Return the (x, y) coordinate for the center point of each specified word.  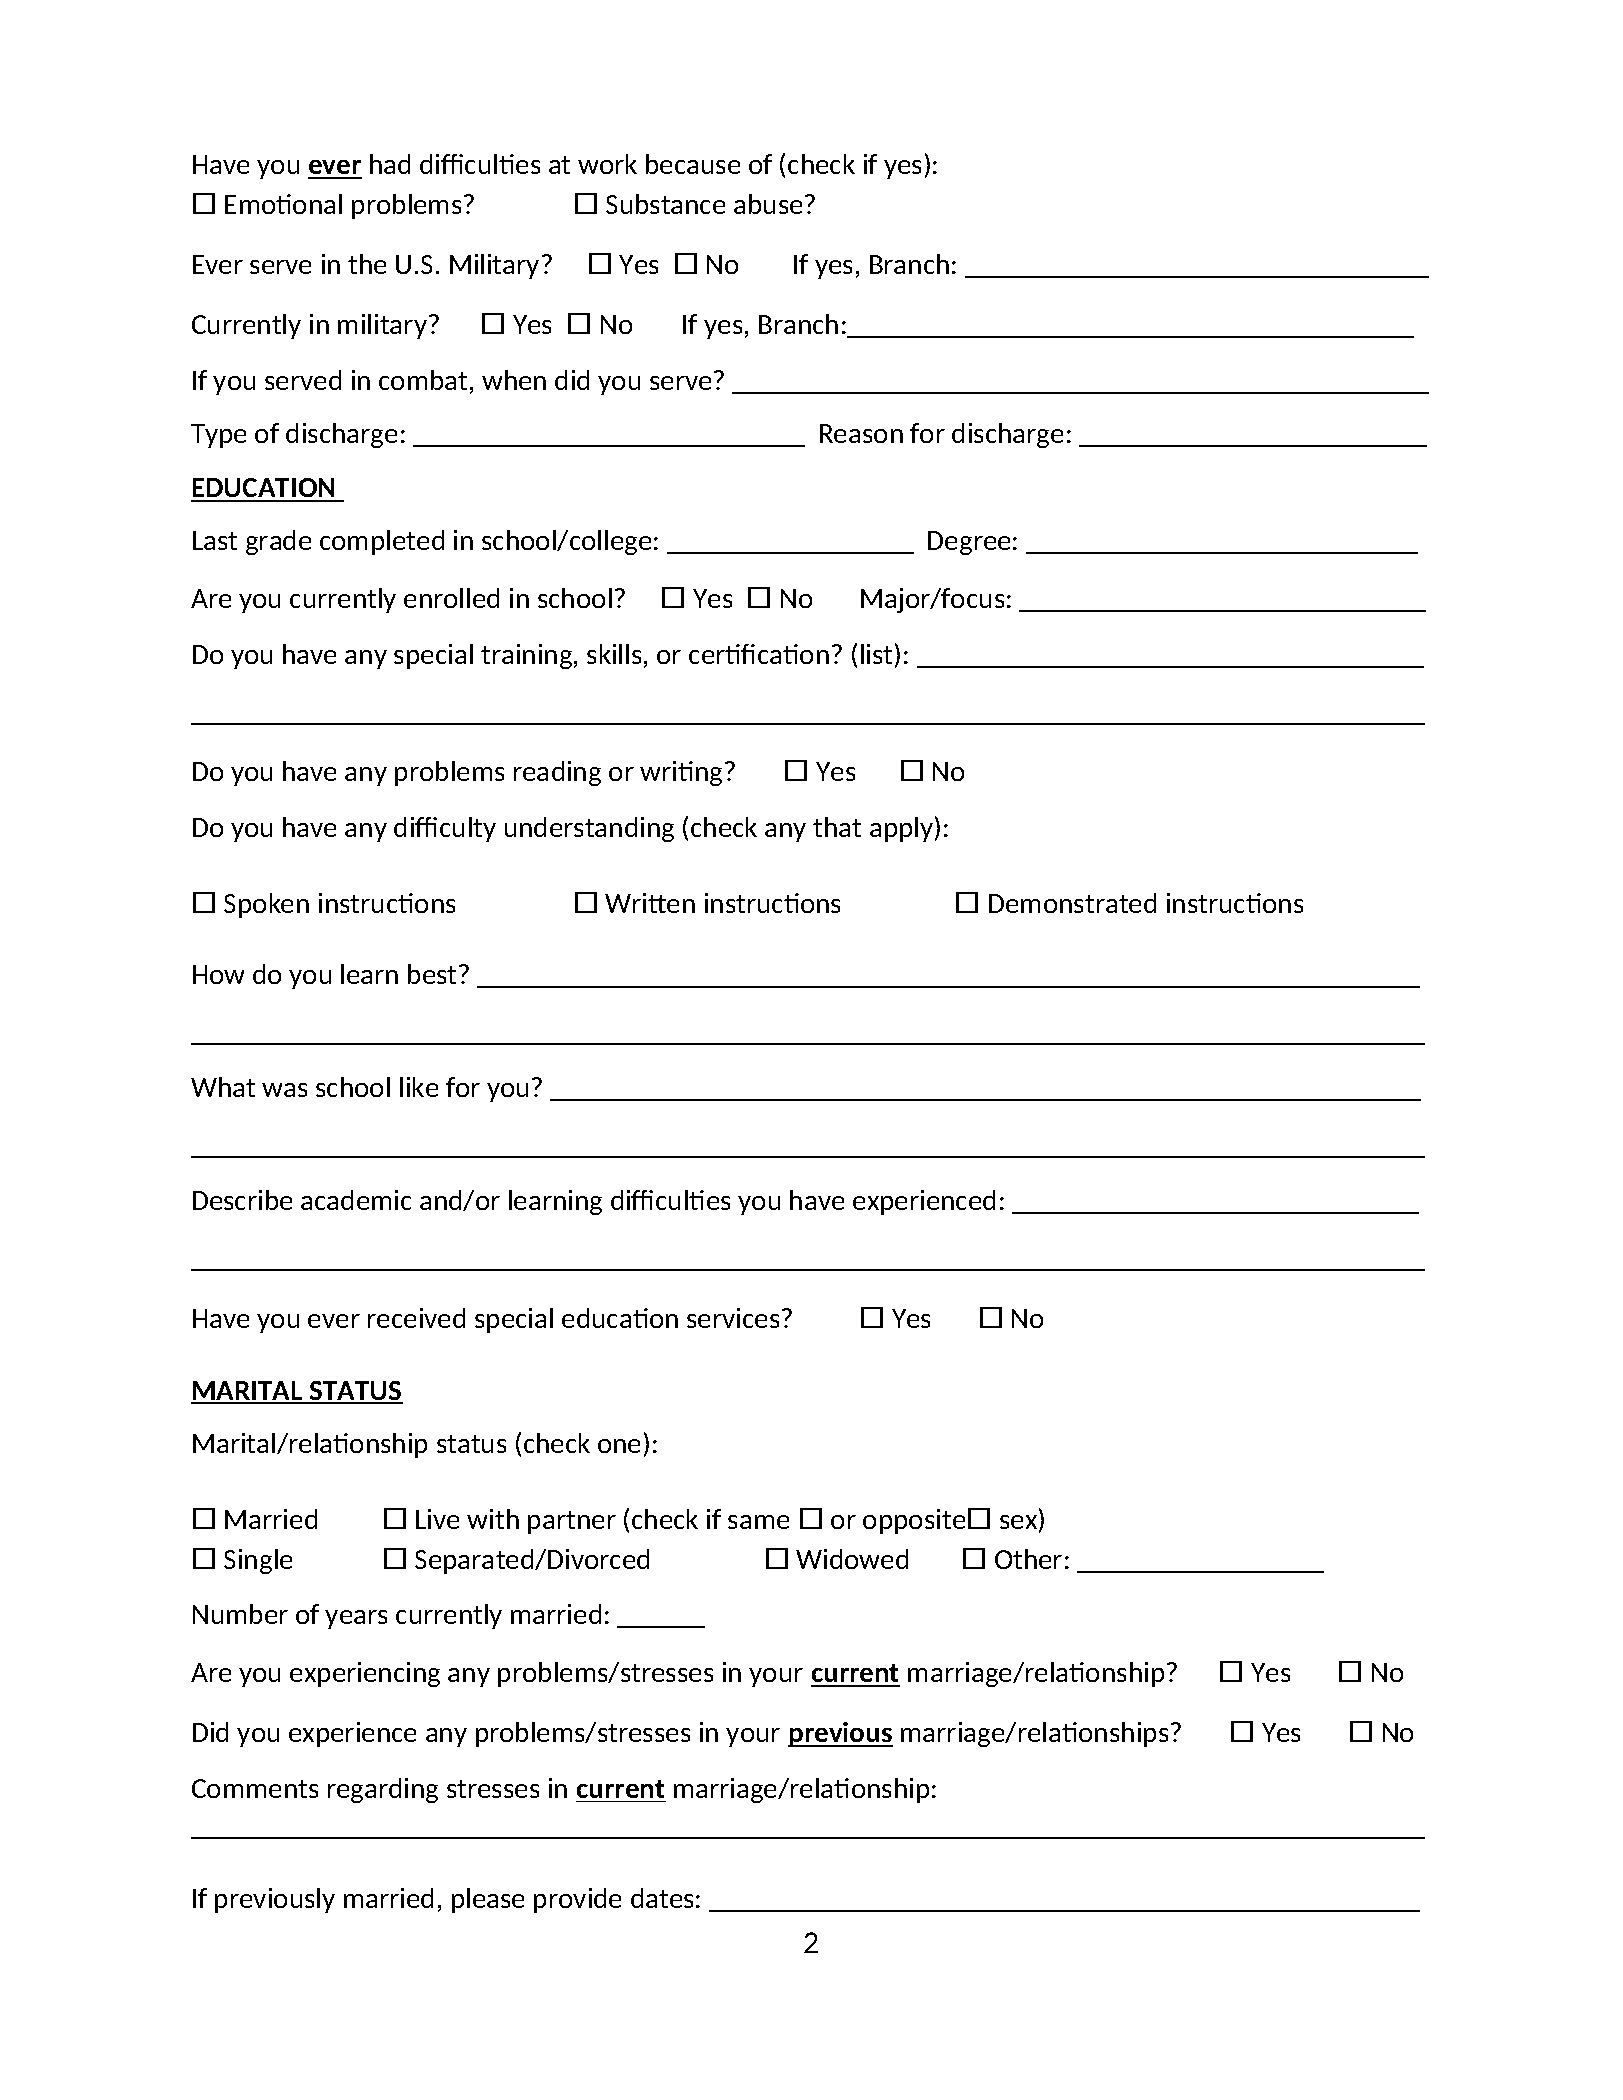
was (284, 1090)
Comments (255, 1788)
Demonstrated (1072, 903)
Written (650, 903)
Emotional (283, 204)
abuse (768, 204)
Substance (665, 204)
